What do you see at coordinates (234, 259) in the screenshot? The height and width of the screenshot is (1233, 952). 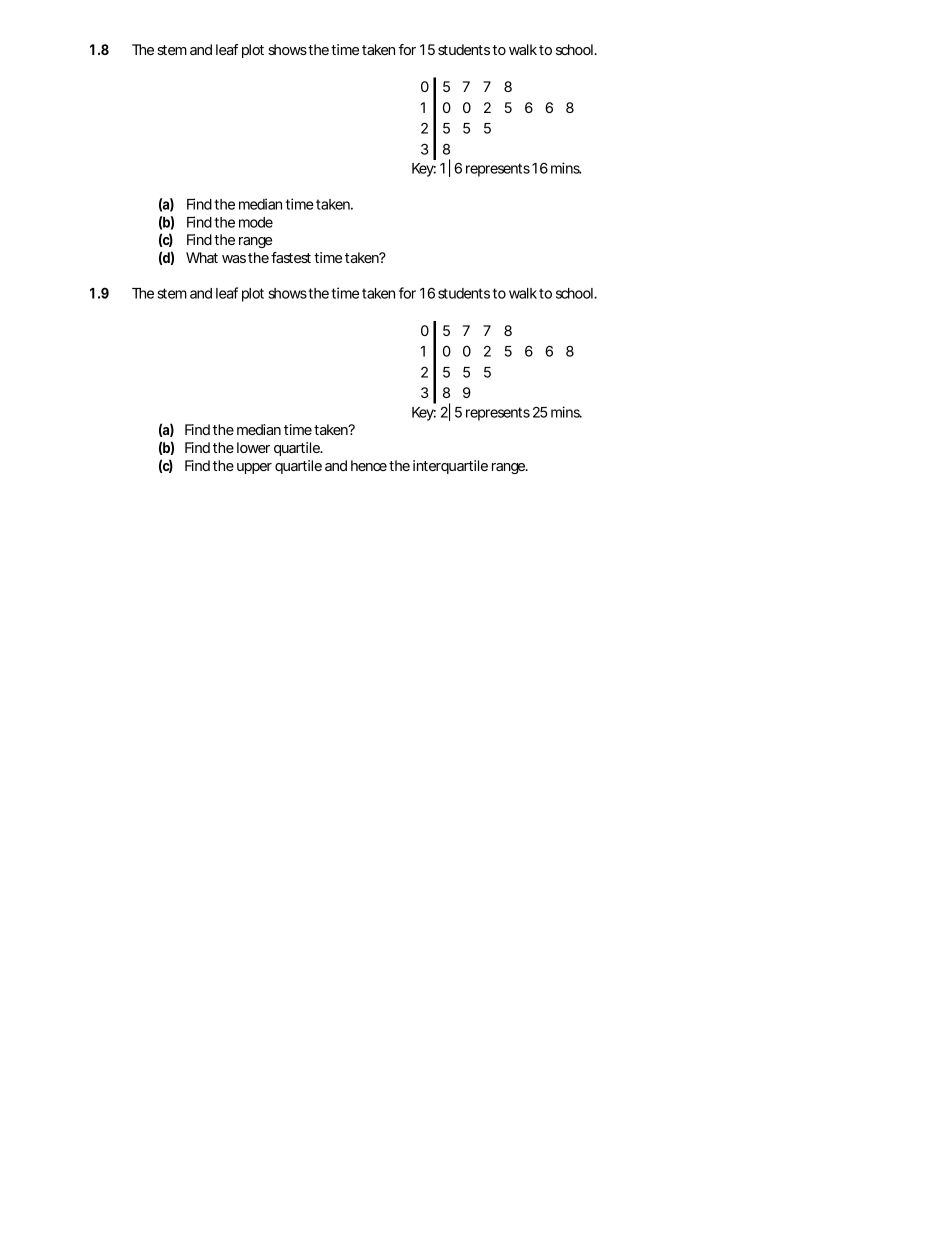 I see `was` at bounding box center [234, 259].
